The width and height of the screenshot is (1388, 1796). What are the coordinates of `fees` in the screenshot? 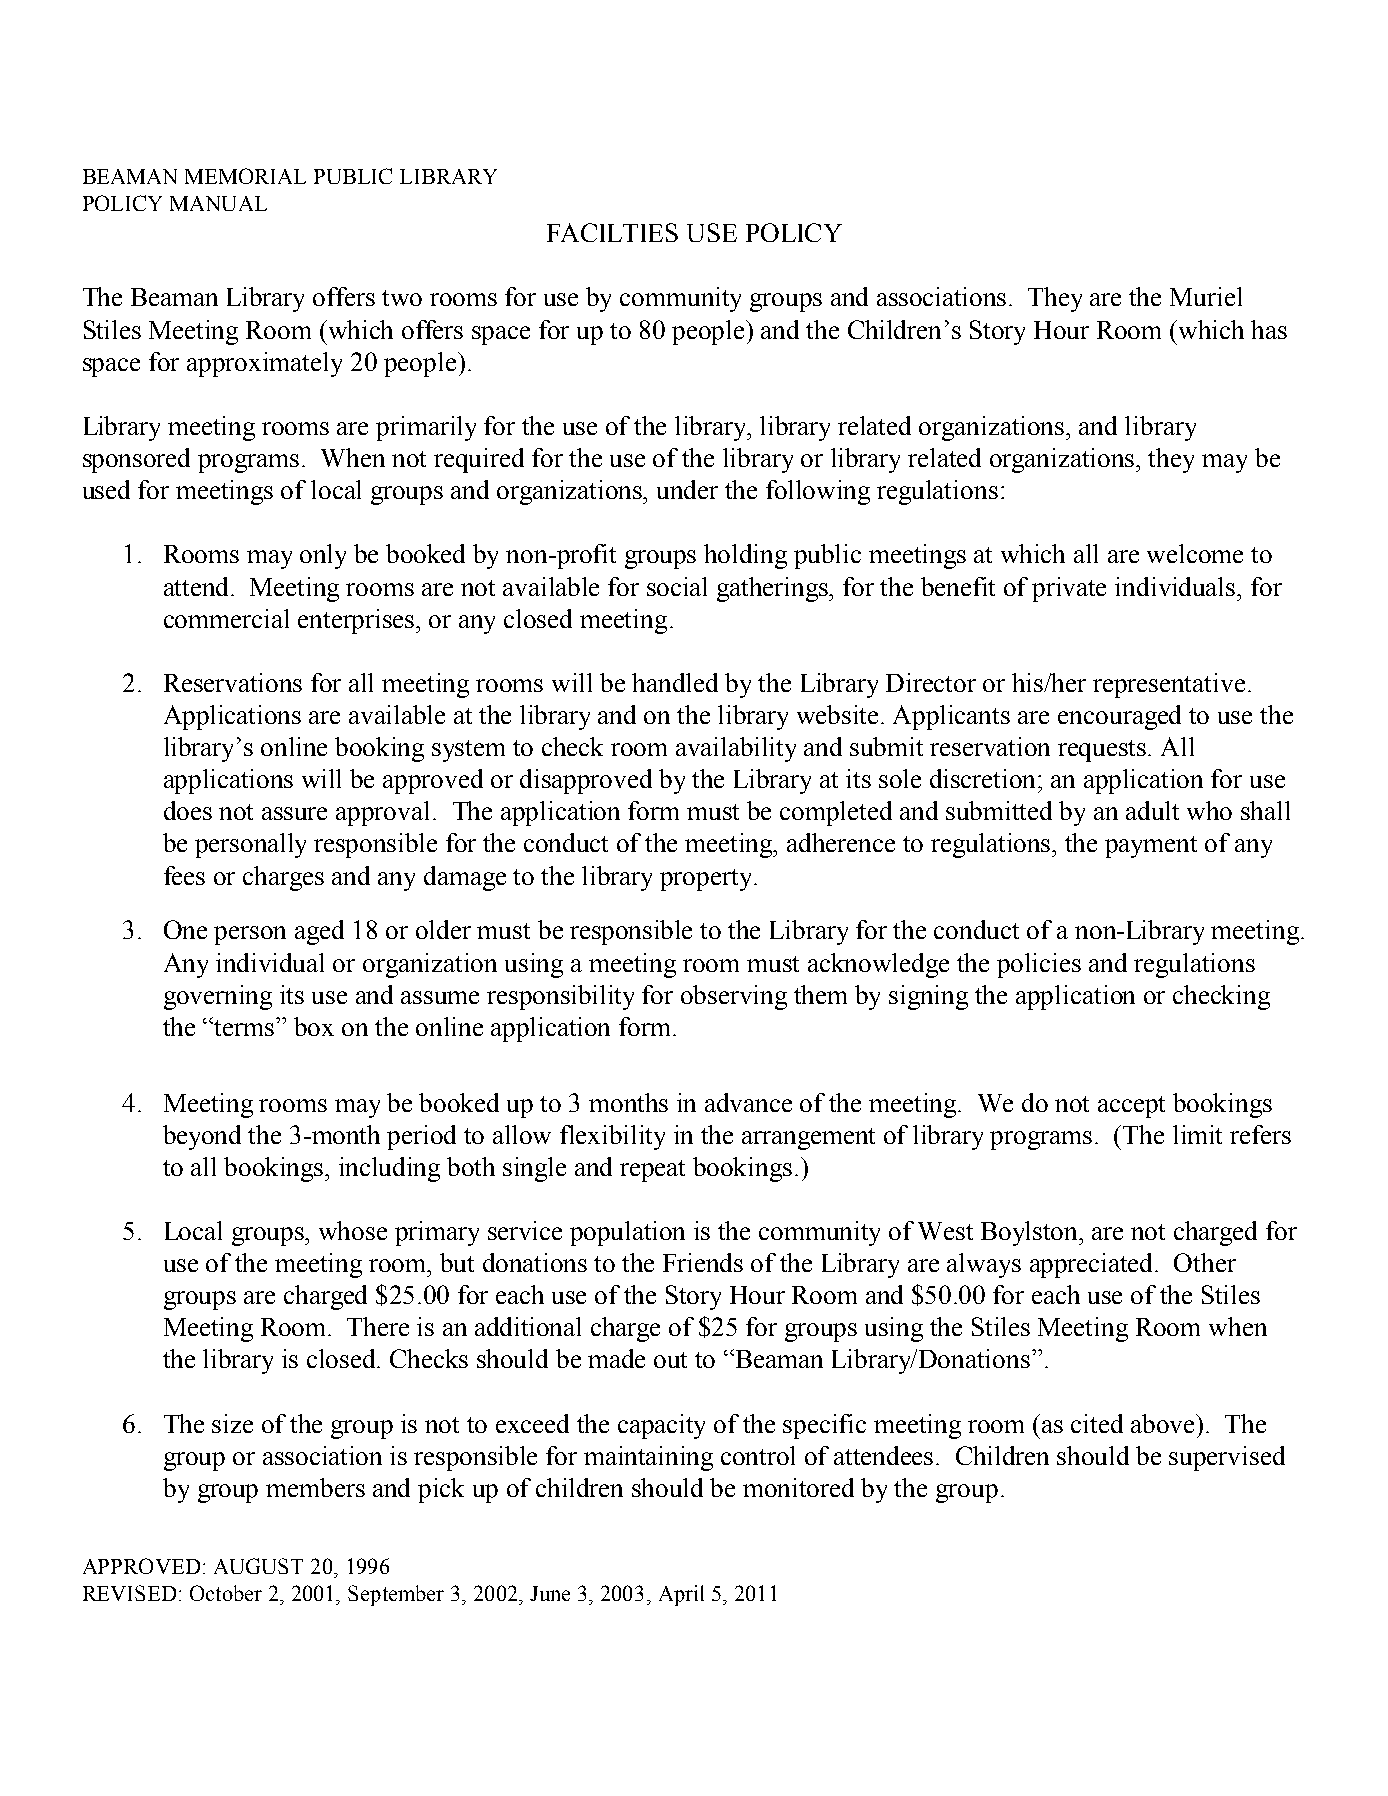 It's located at (184, 875).
